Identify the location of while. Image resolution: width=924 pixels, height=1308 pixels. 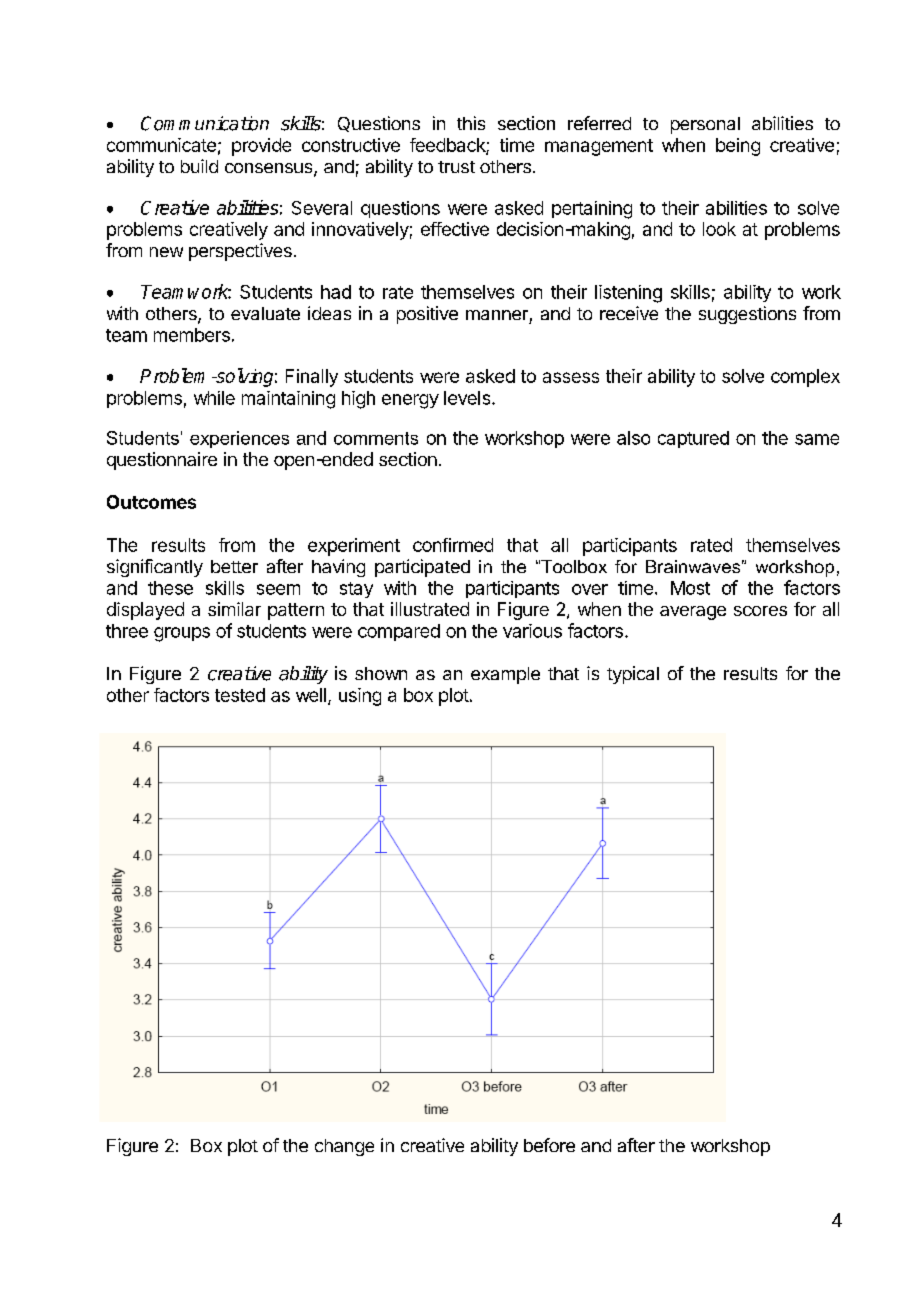
(214, 398).
